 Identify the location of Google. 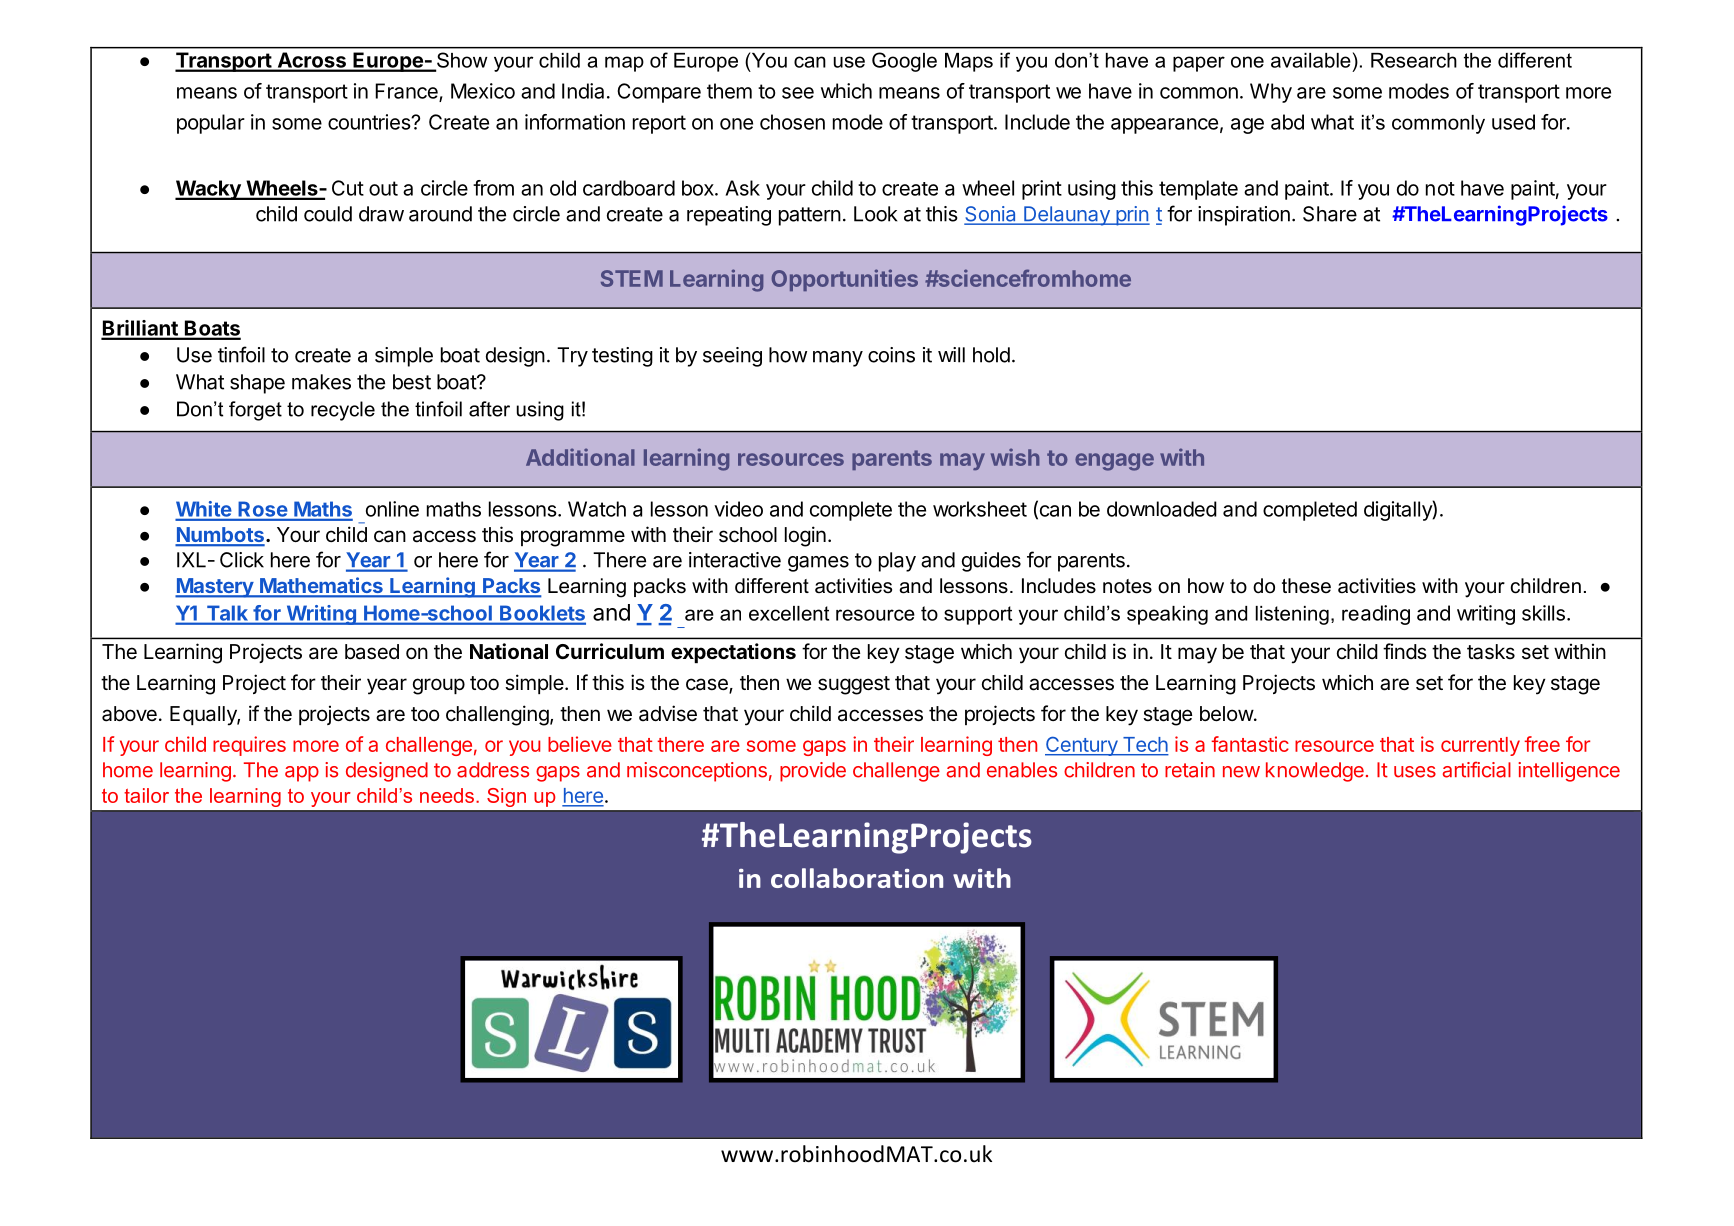
(904, 62).
